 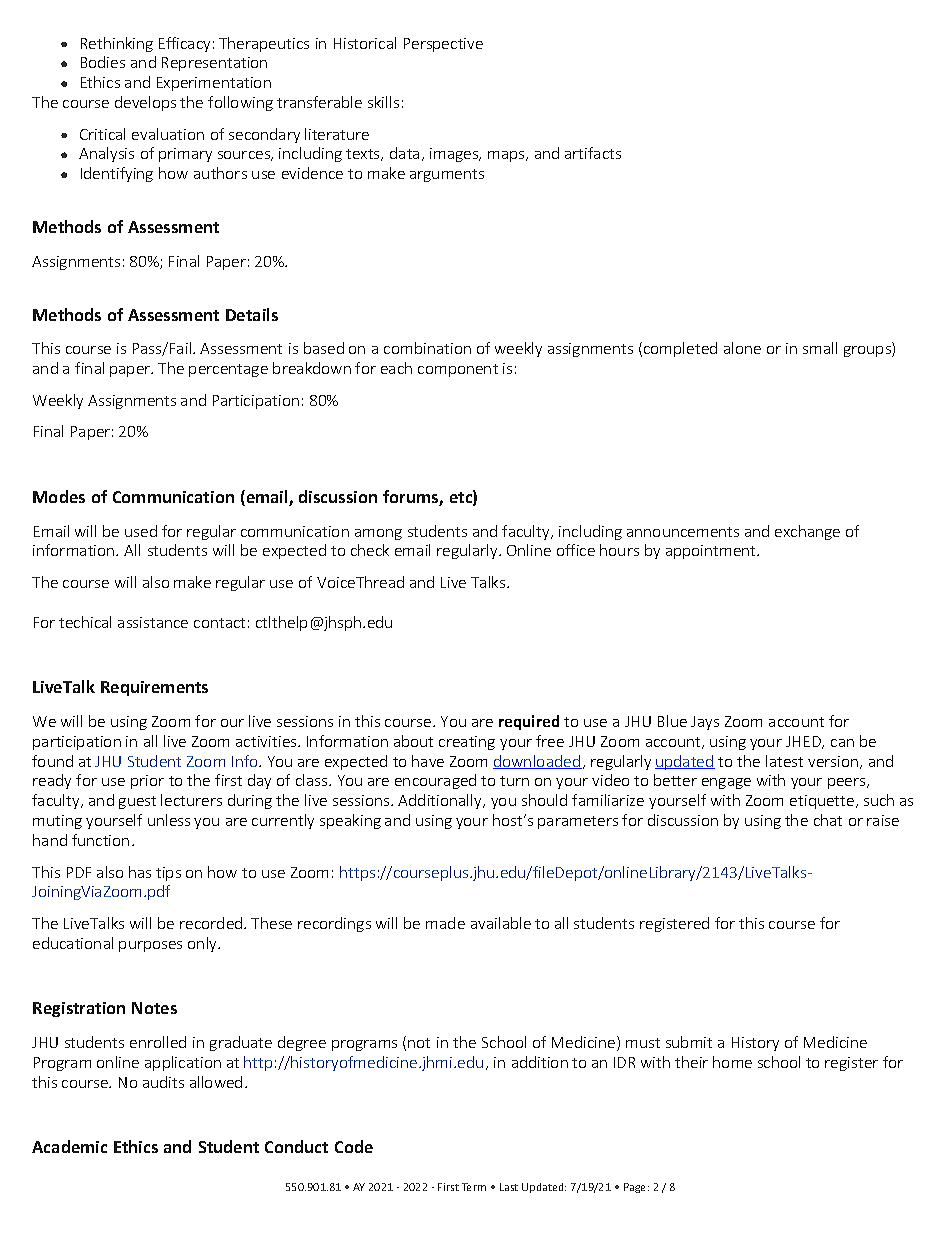 I want to click on Term, so click(x=474, y=1187).
